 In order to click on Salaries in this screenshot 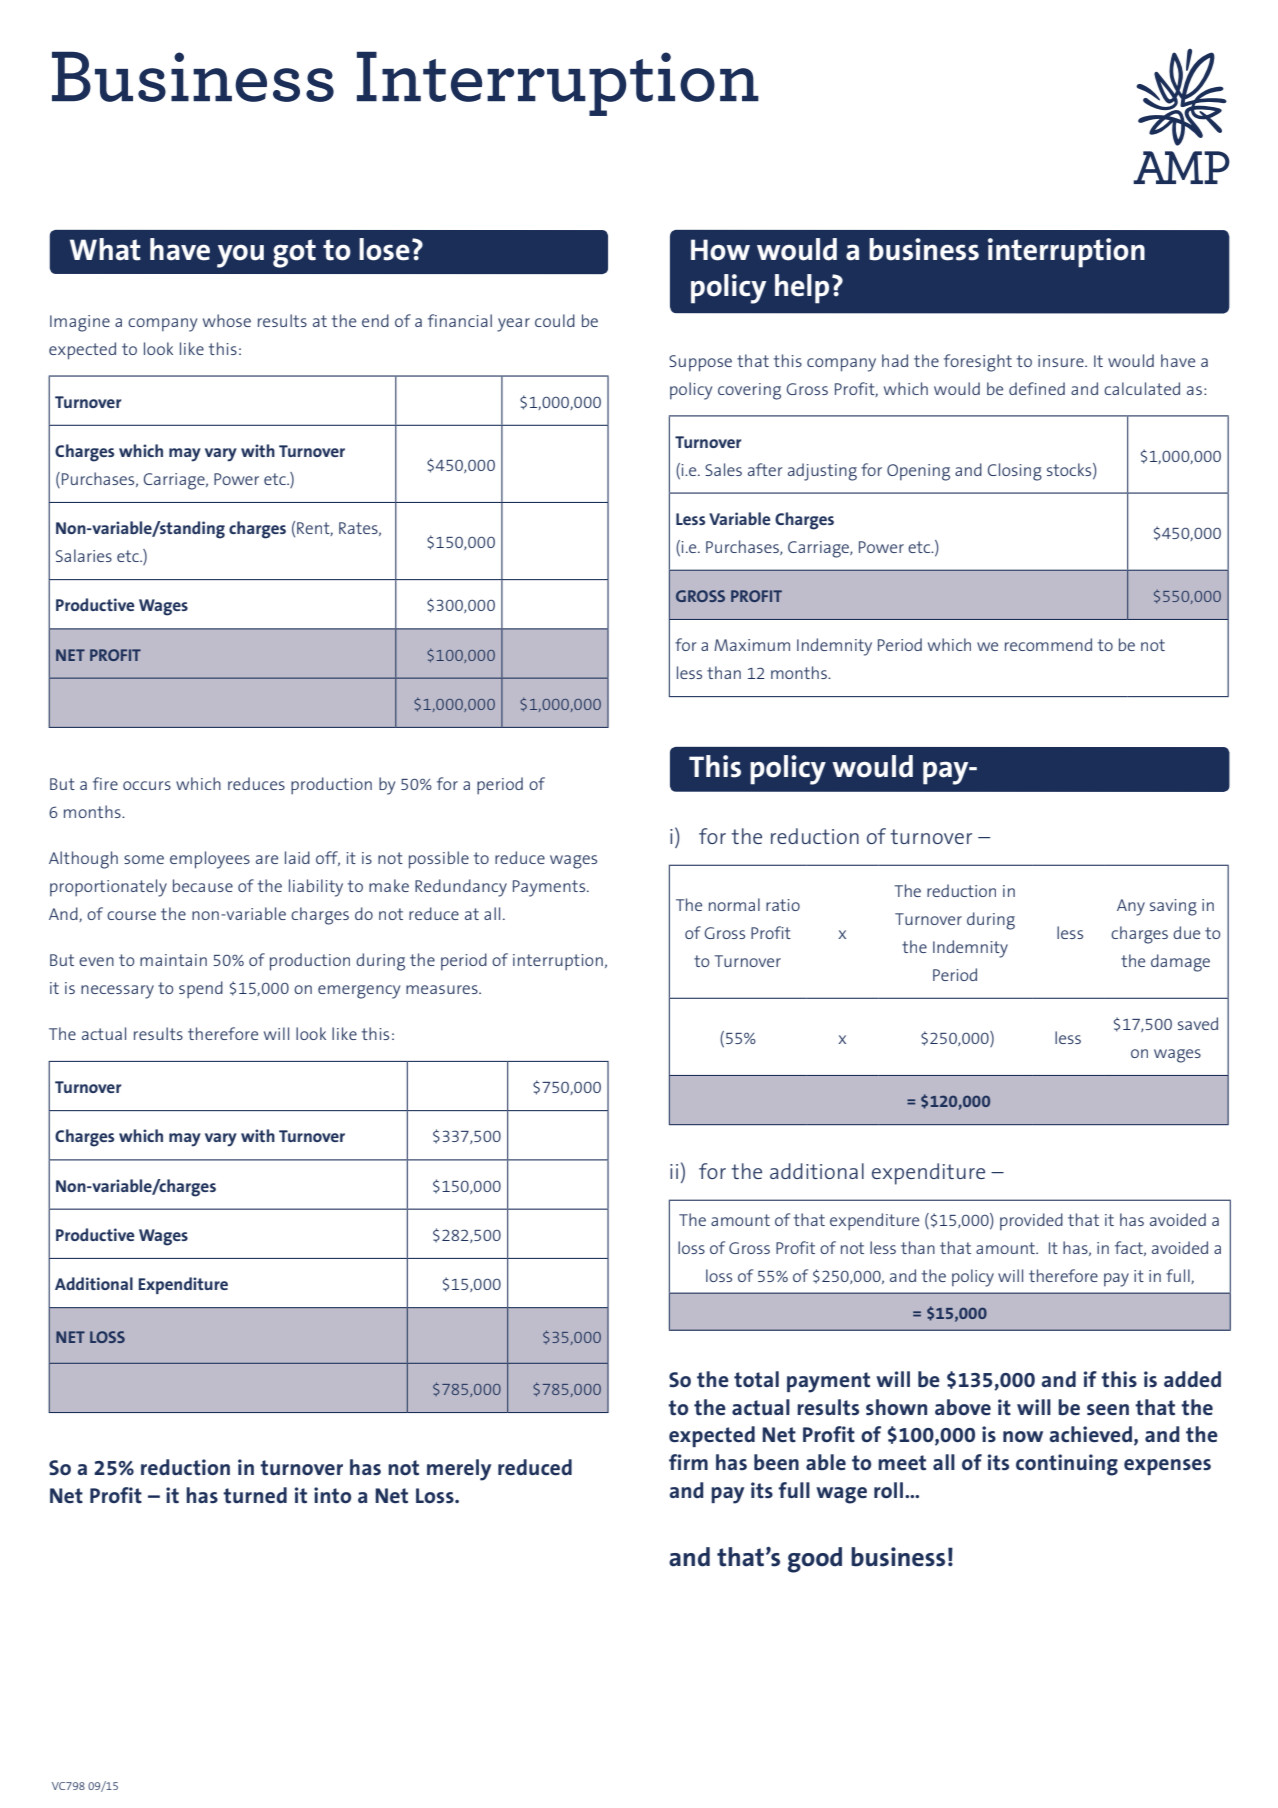, I will do `click(84, 555)`.
